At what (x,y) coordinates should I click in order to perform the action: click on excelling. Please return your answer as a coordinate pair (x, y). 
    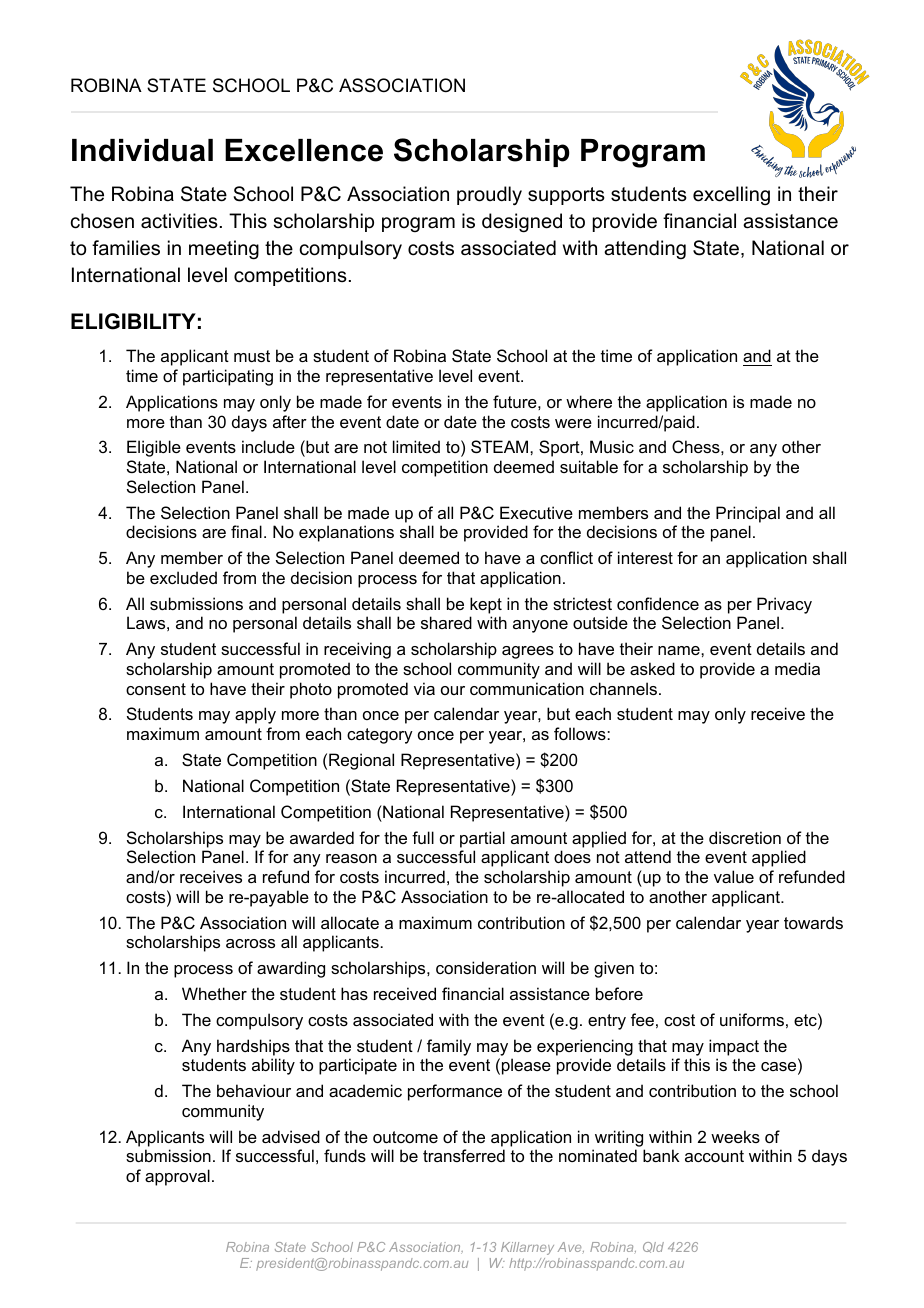
    Looking at the image, I should click on (731, 196).
